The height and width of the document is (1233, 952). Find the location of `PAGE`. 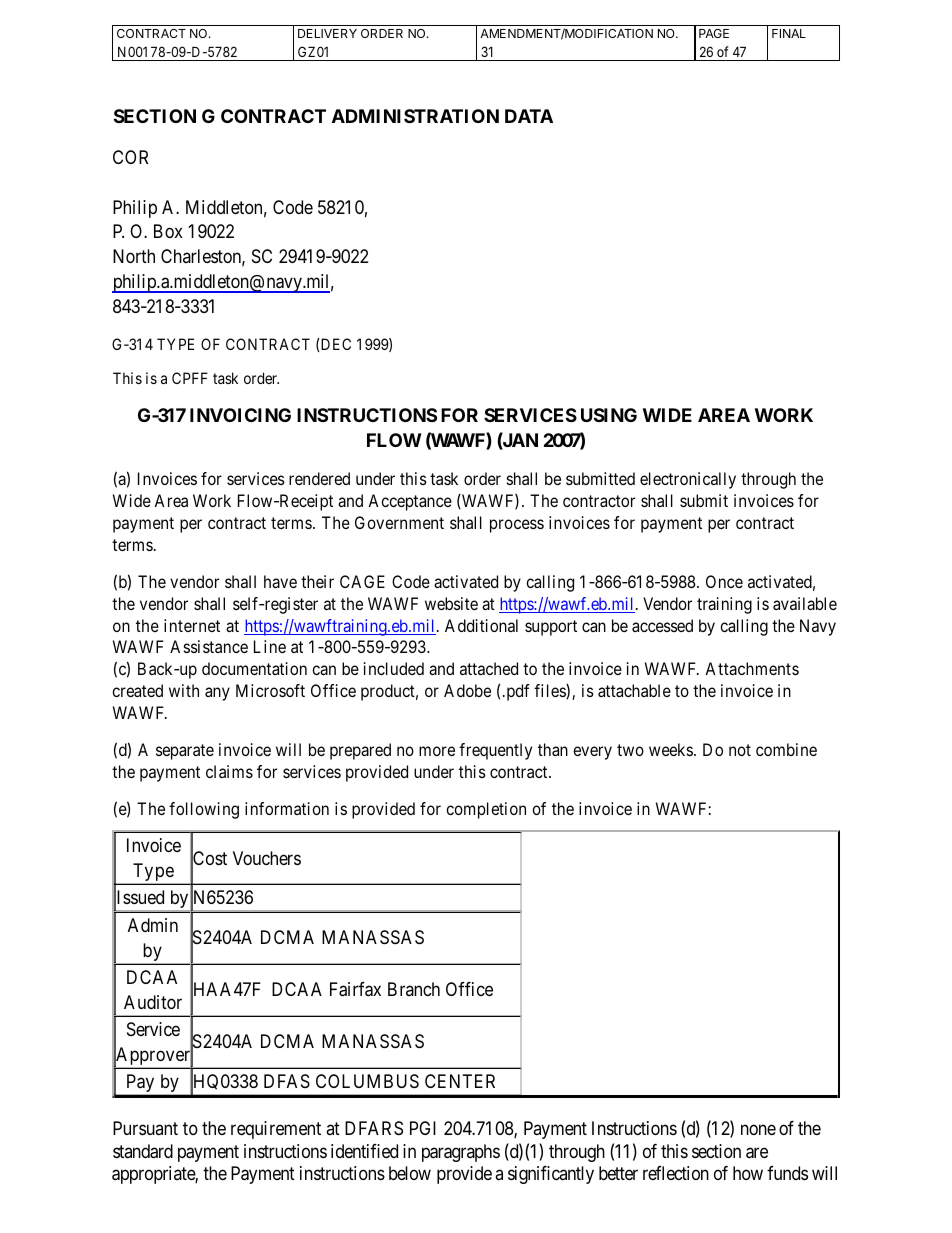

PAGE is located at coordinates (714, 33).
